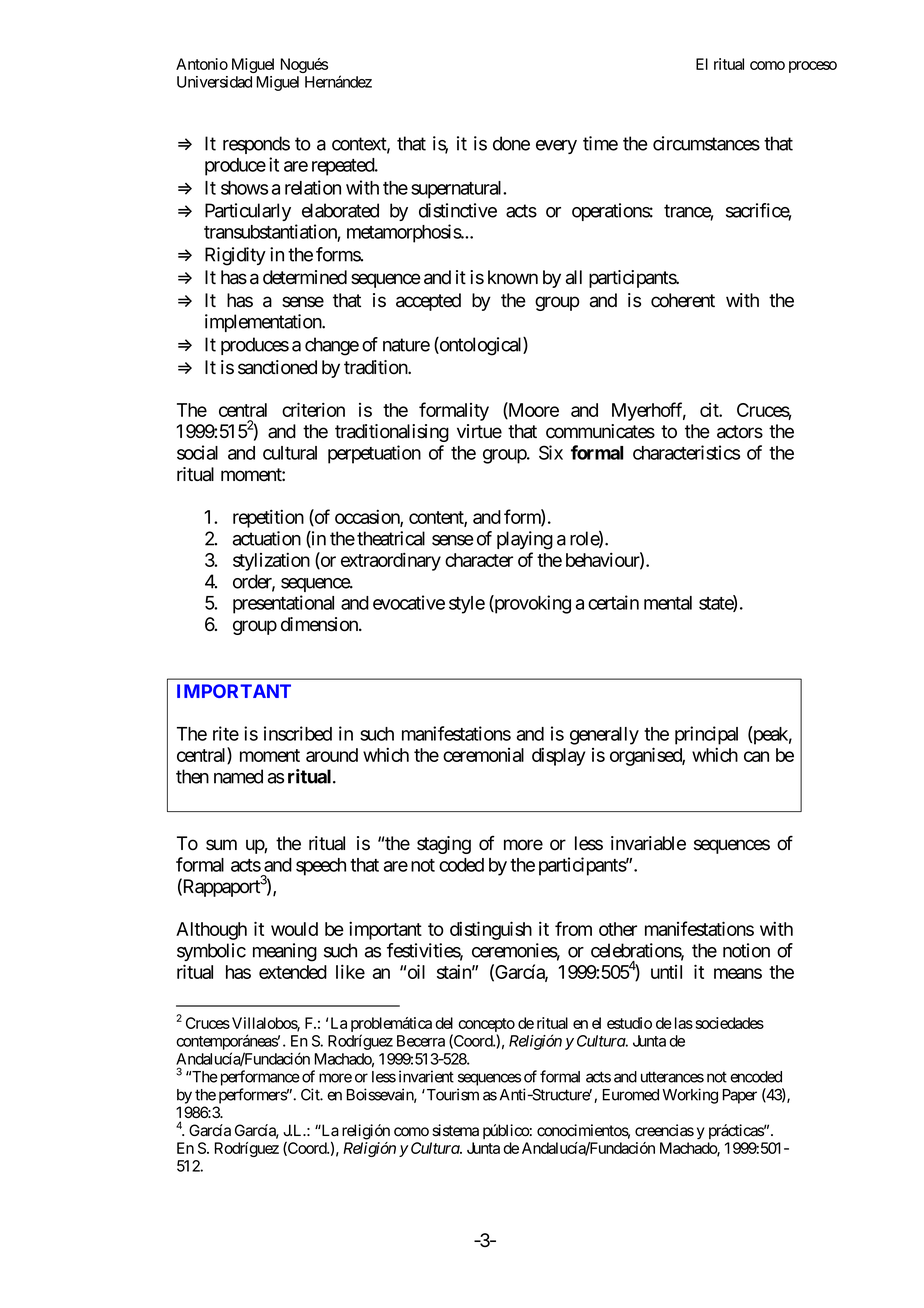  I want to click on circumstances, so click(706, 143).
